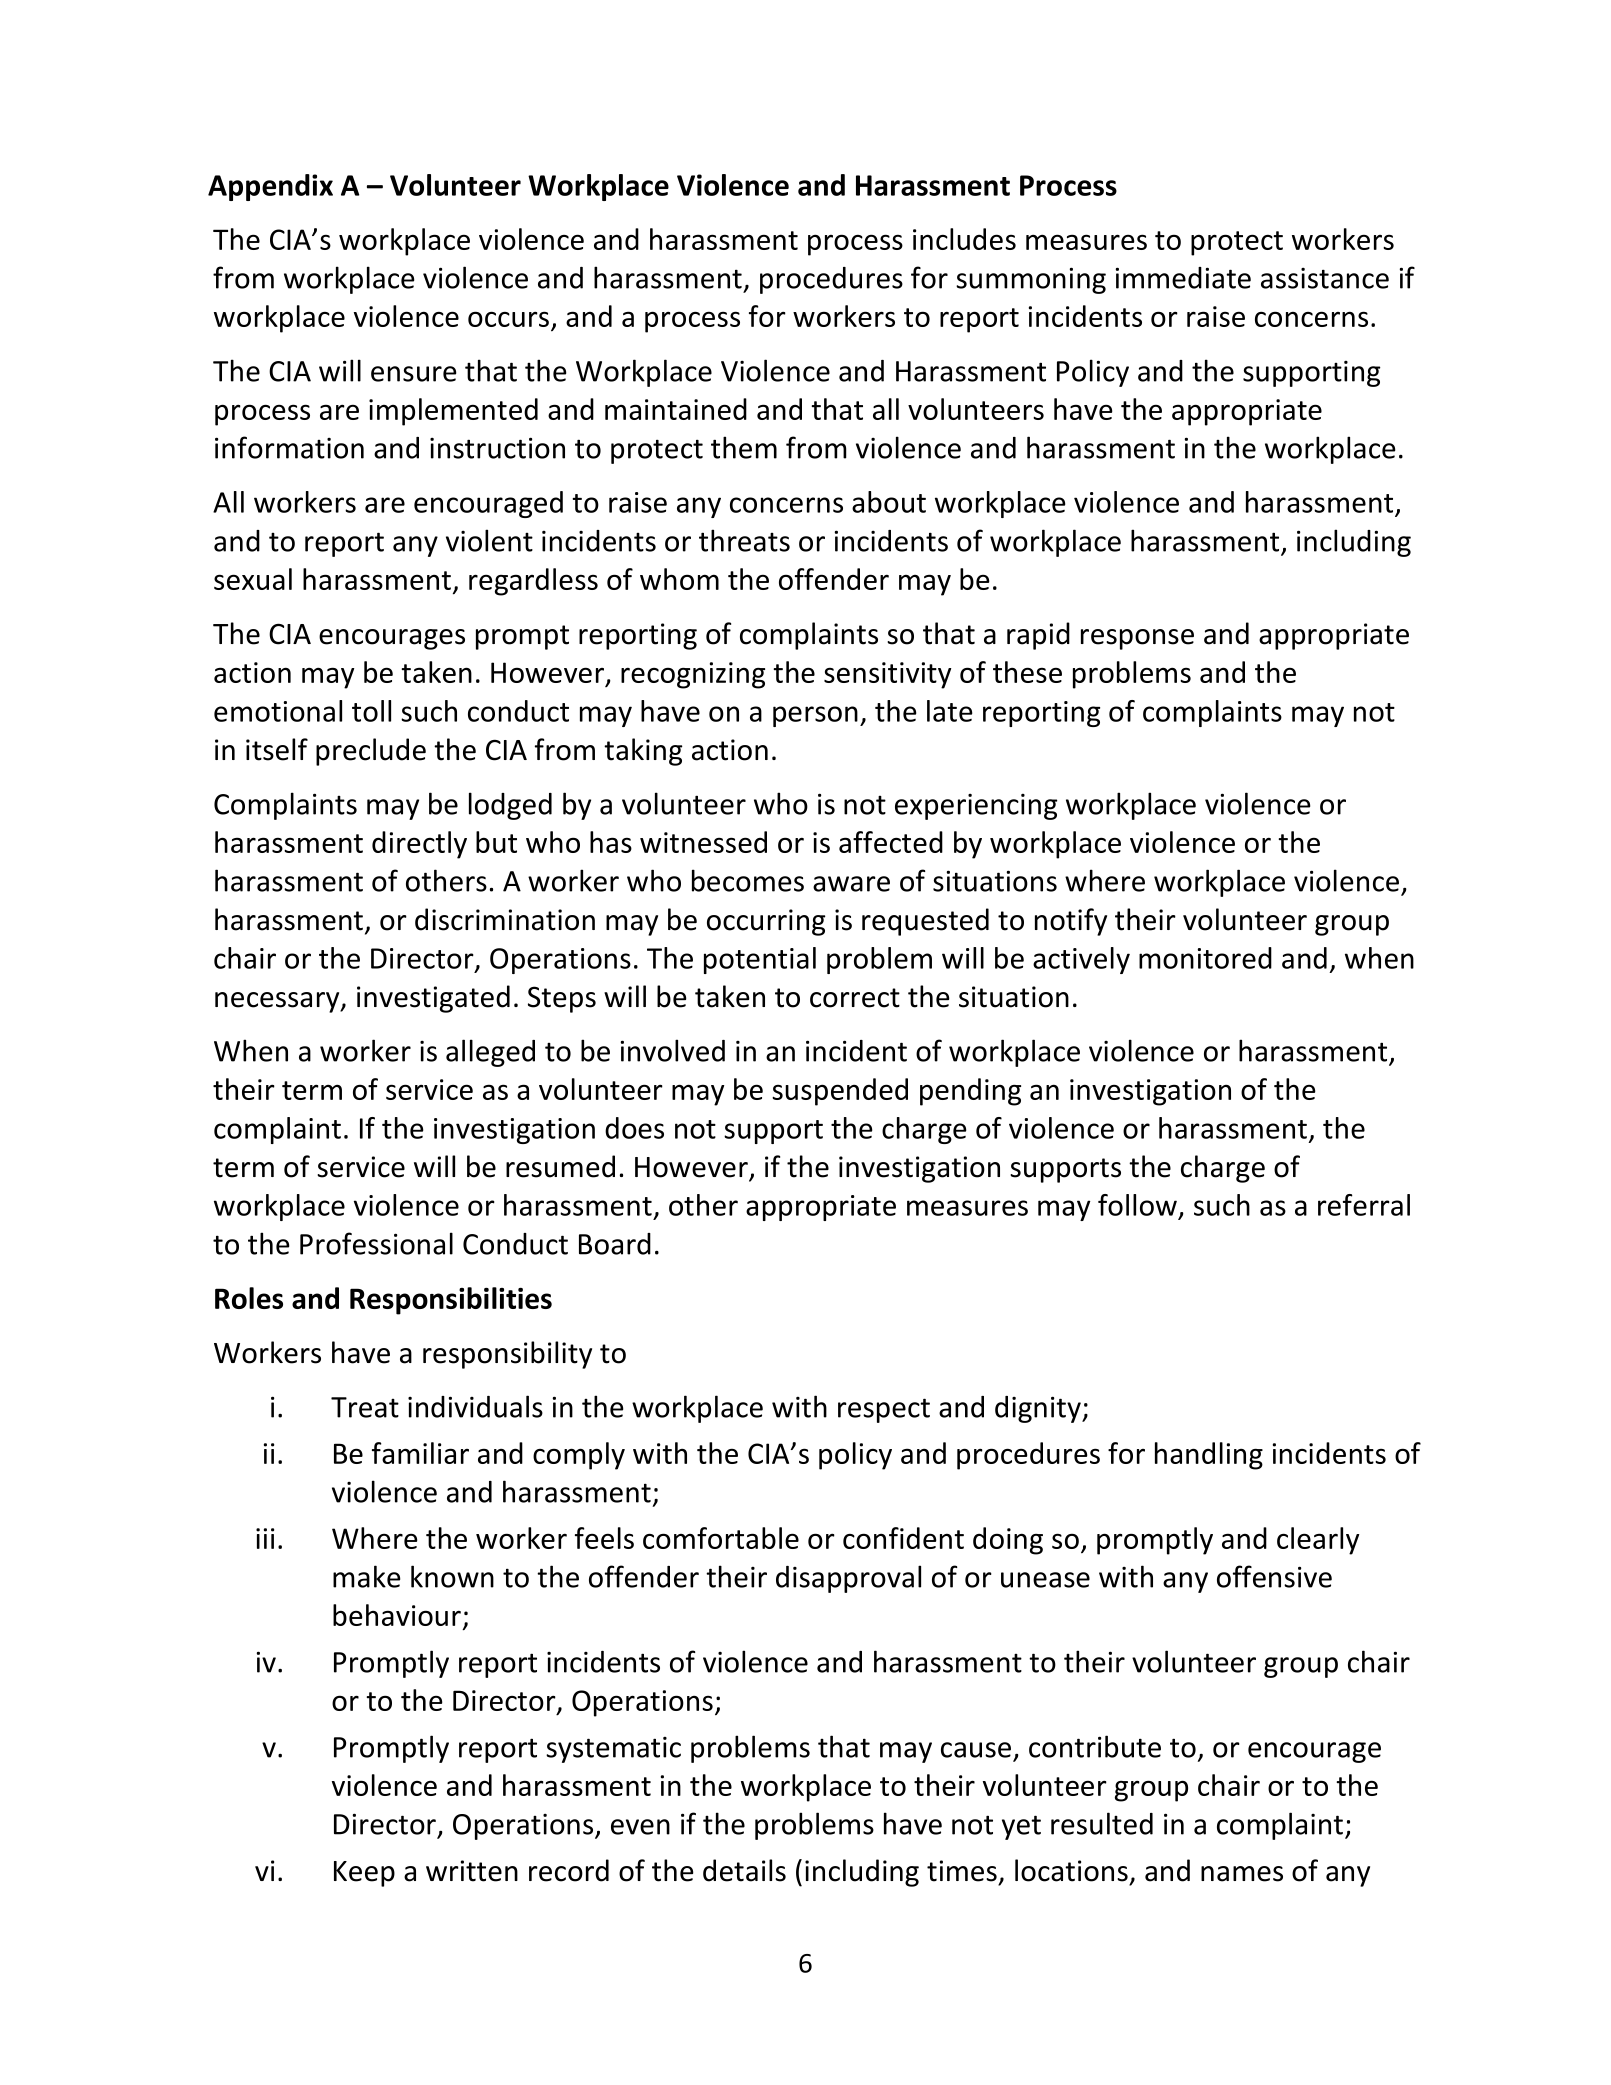 This screenshot has width=1611, height=2085. What do you see at coordinates (815, 716) in the screenshot?
I see `person` at bounding box center [815, 716].
